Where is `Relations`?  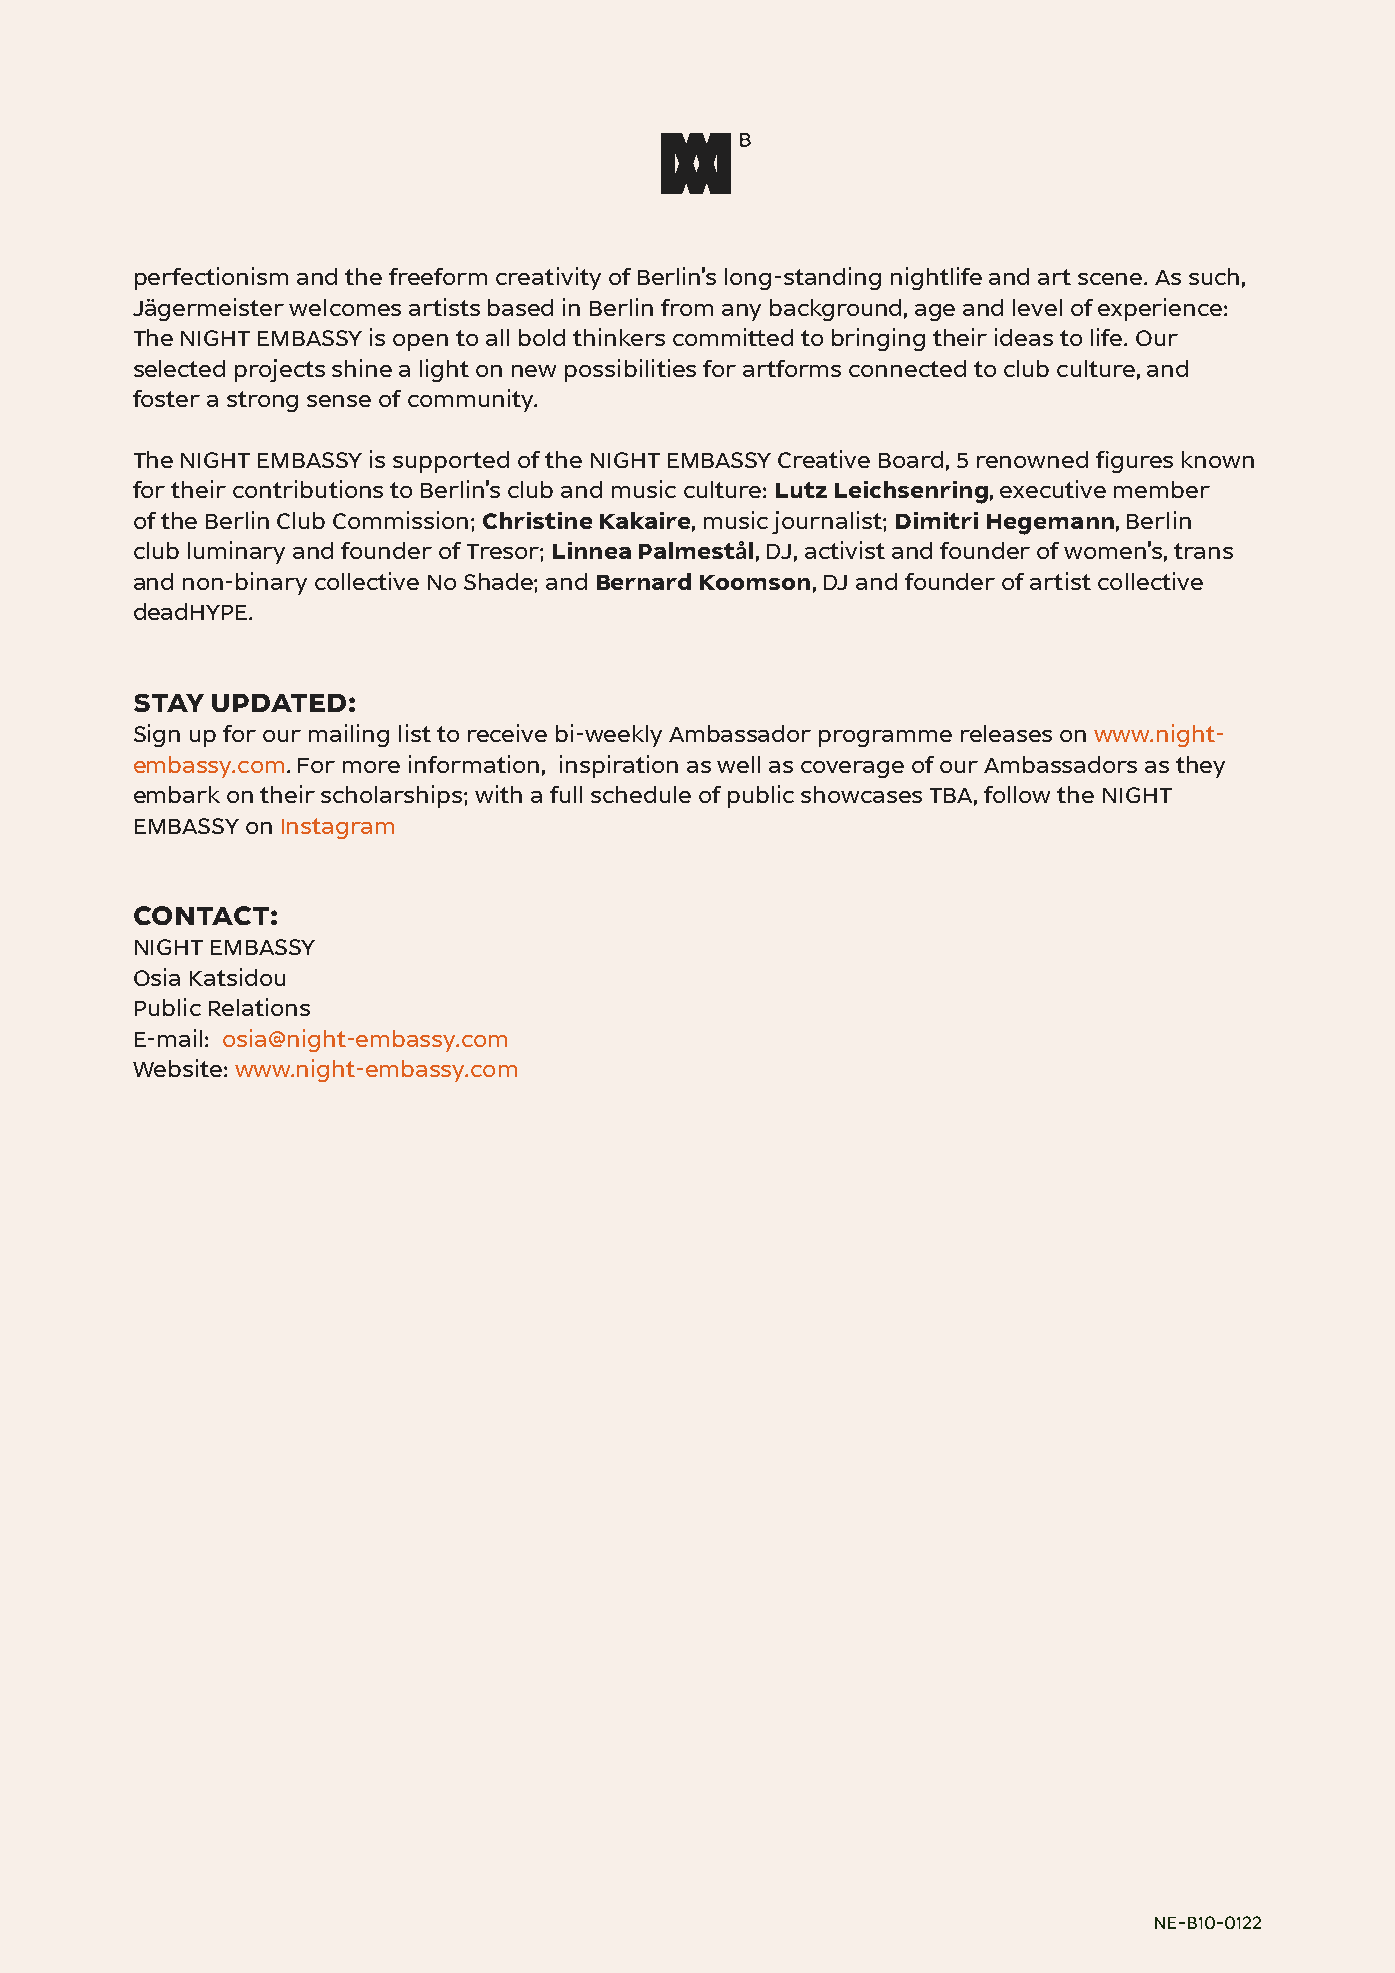
Relations is located at coordinates (259, 1007).
